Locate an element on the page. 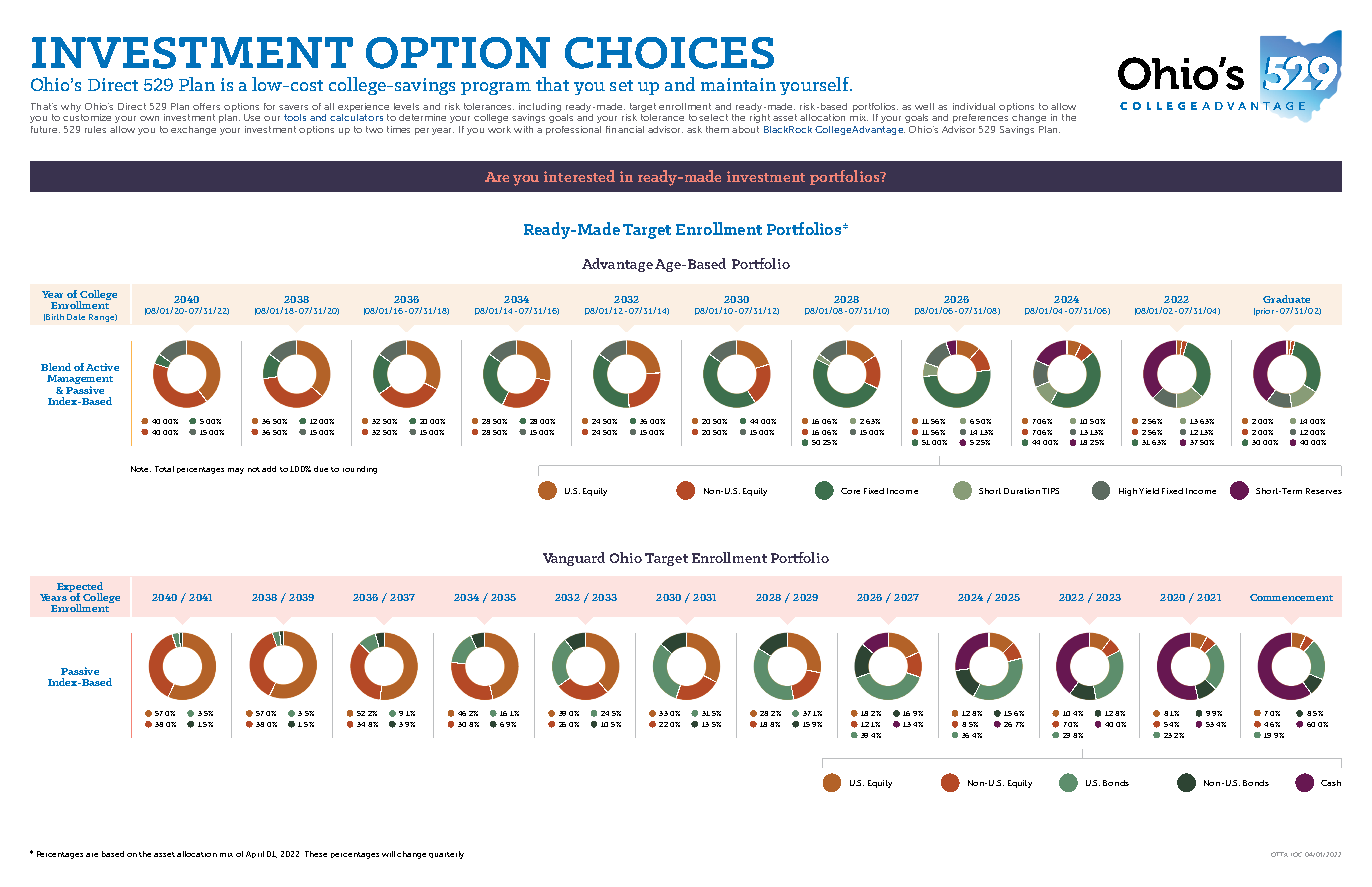 The height and width of the document is (887, 1372). Graduate is located at coordinates (1286, 299).
